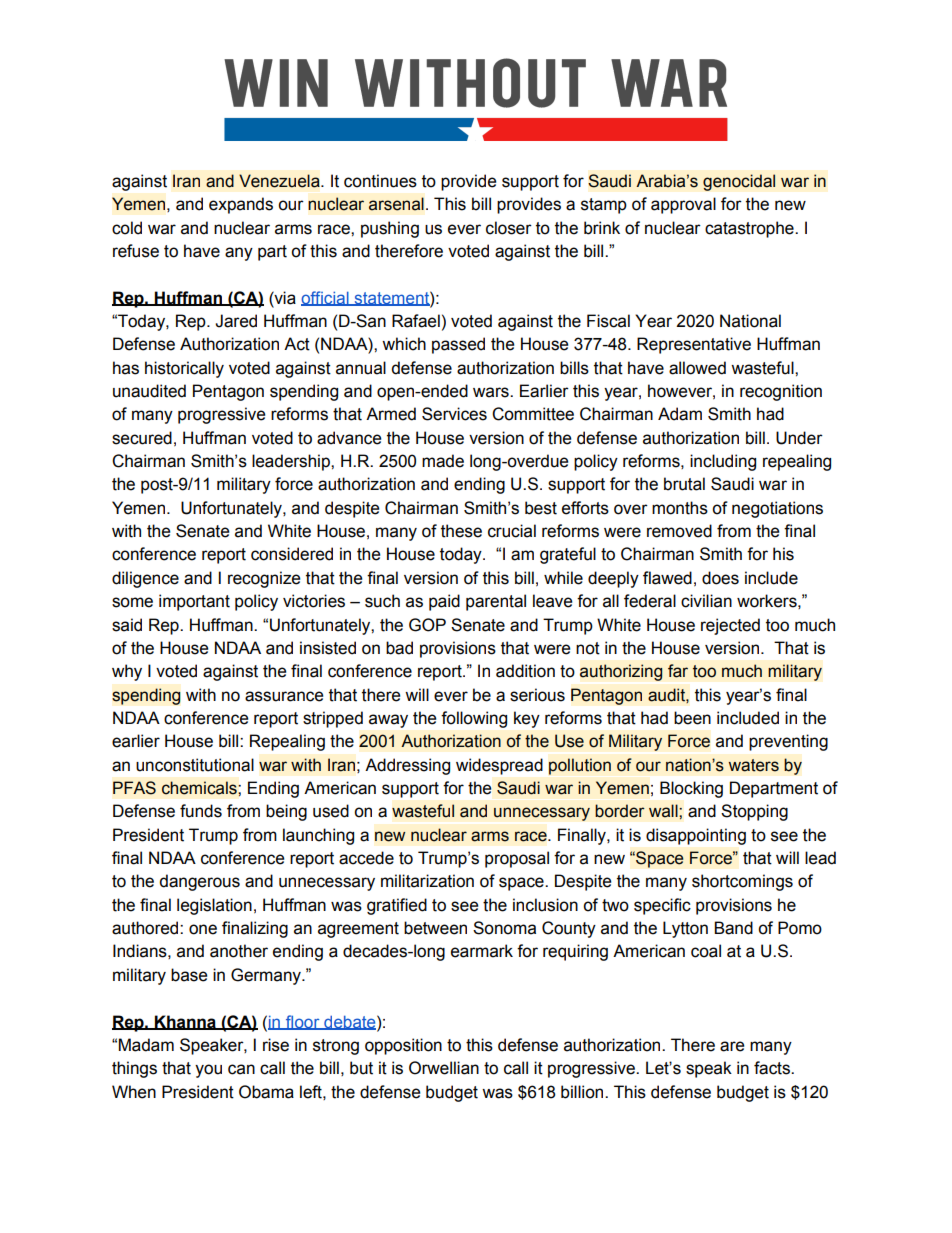  I want to click on GOP, so click(427, 625).
